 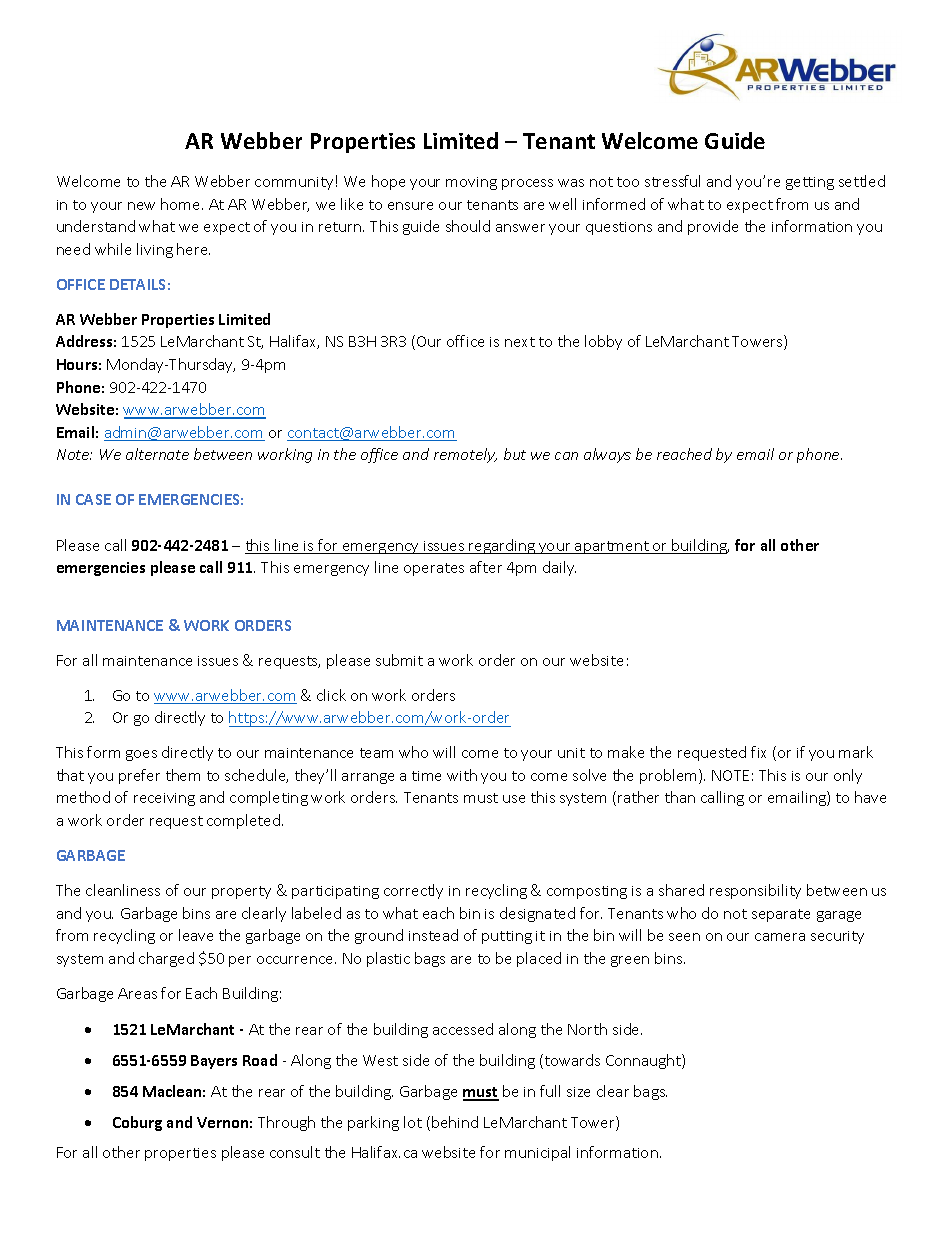 I want to click on Through, so click(x=286, y=1123).
